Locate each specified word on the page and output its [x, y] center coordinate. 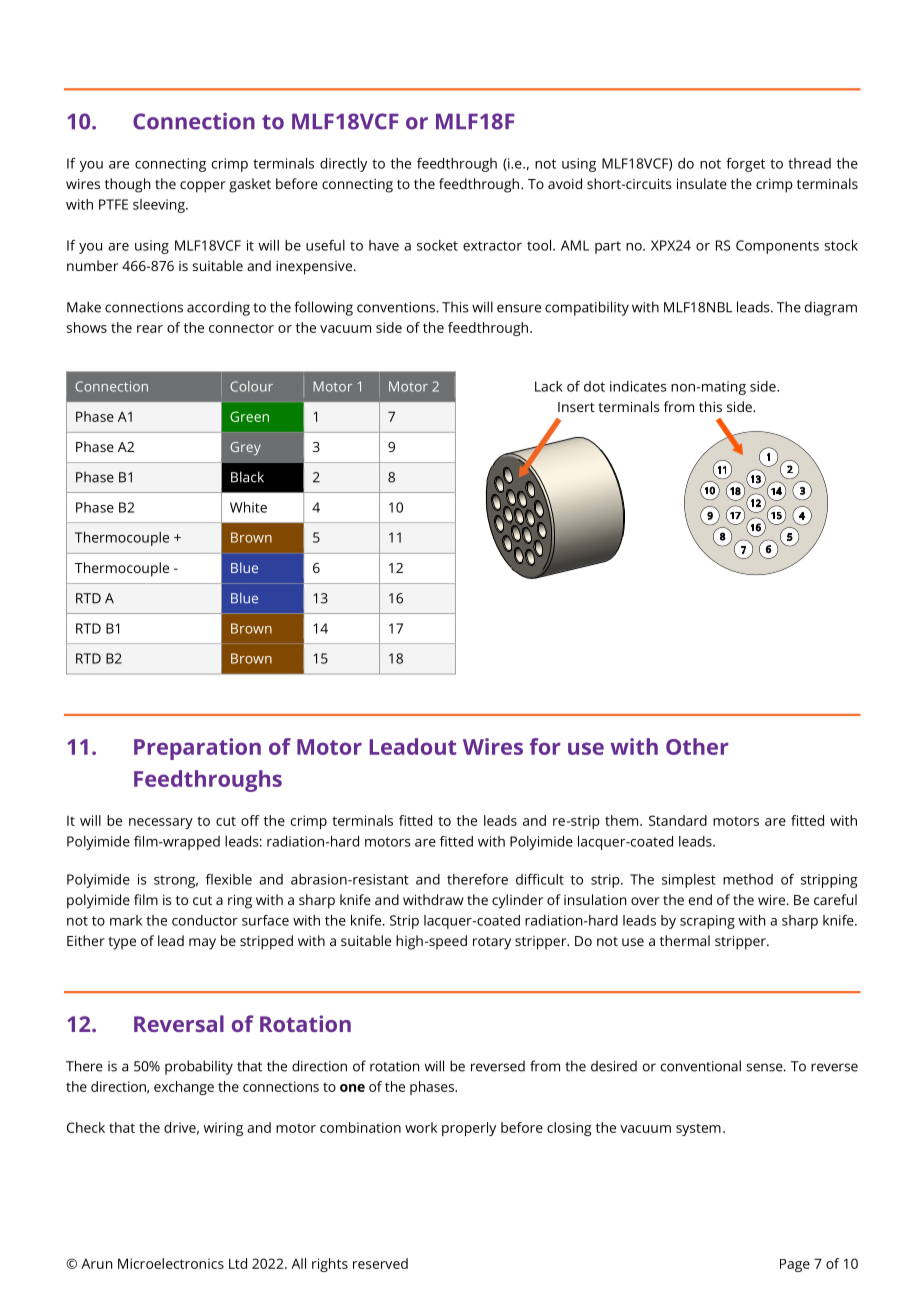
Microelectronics [171, 1263]
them [623, 820]
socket [437, 245]
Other [697, 746]
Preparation [197, 749]
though [128, 185]
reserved [380, 1263]
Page [795, 1265]
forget [745, 165]
